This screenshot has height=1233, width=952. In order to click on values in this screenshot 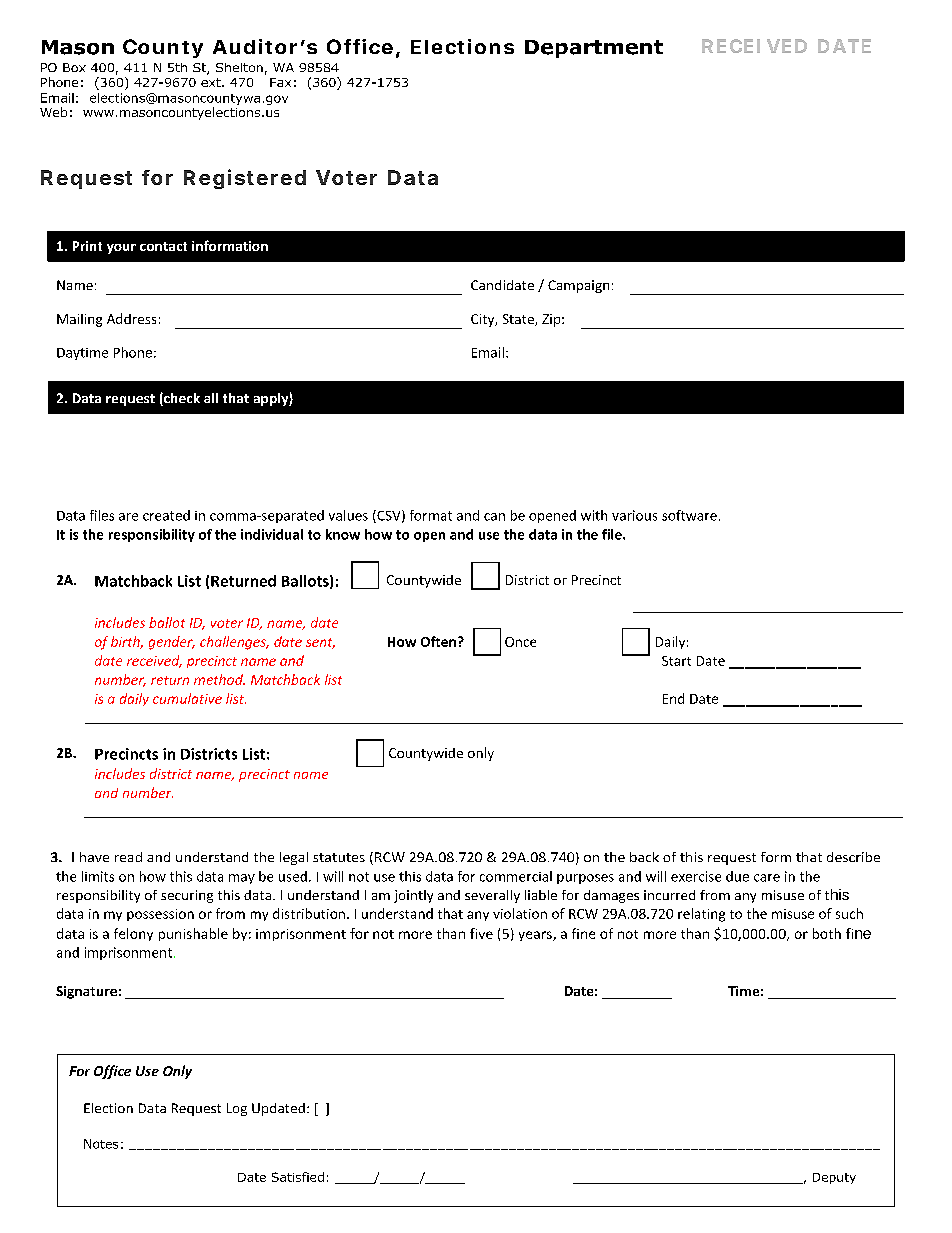, I will do `click(348, 515)`.
